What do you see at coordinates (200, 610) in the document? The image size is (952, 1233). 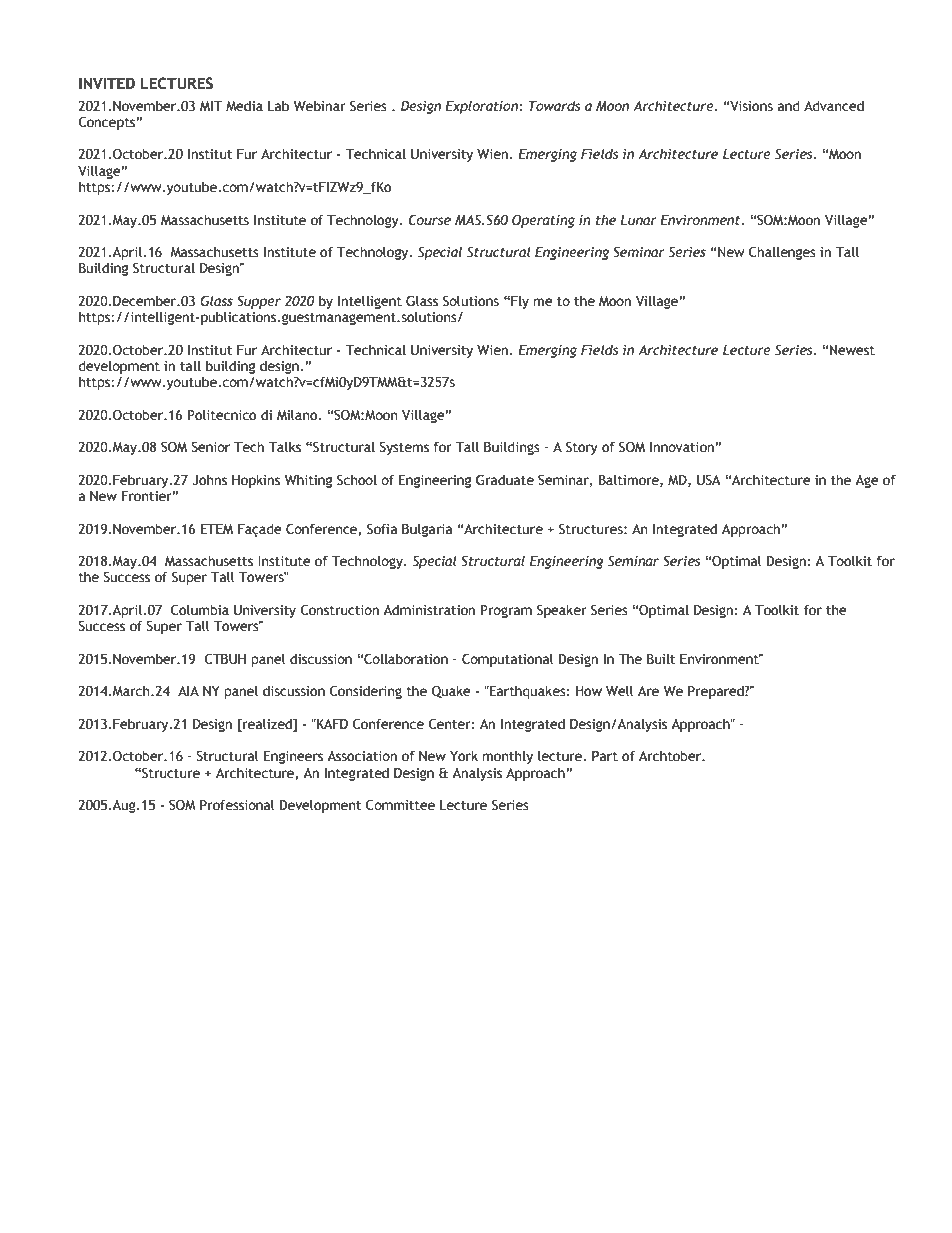 I see `Columbia` at bounding box center [200, 610].
